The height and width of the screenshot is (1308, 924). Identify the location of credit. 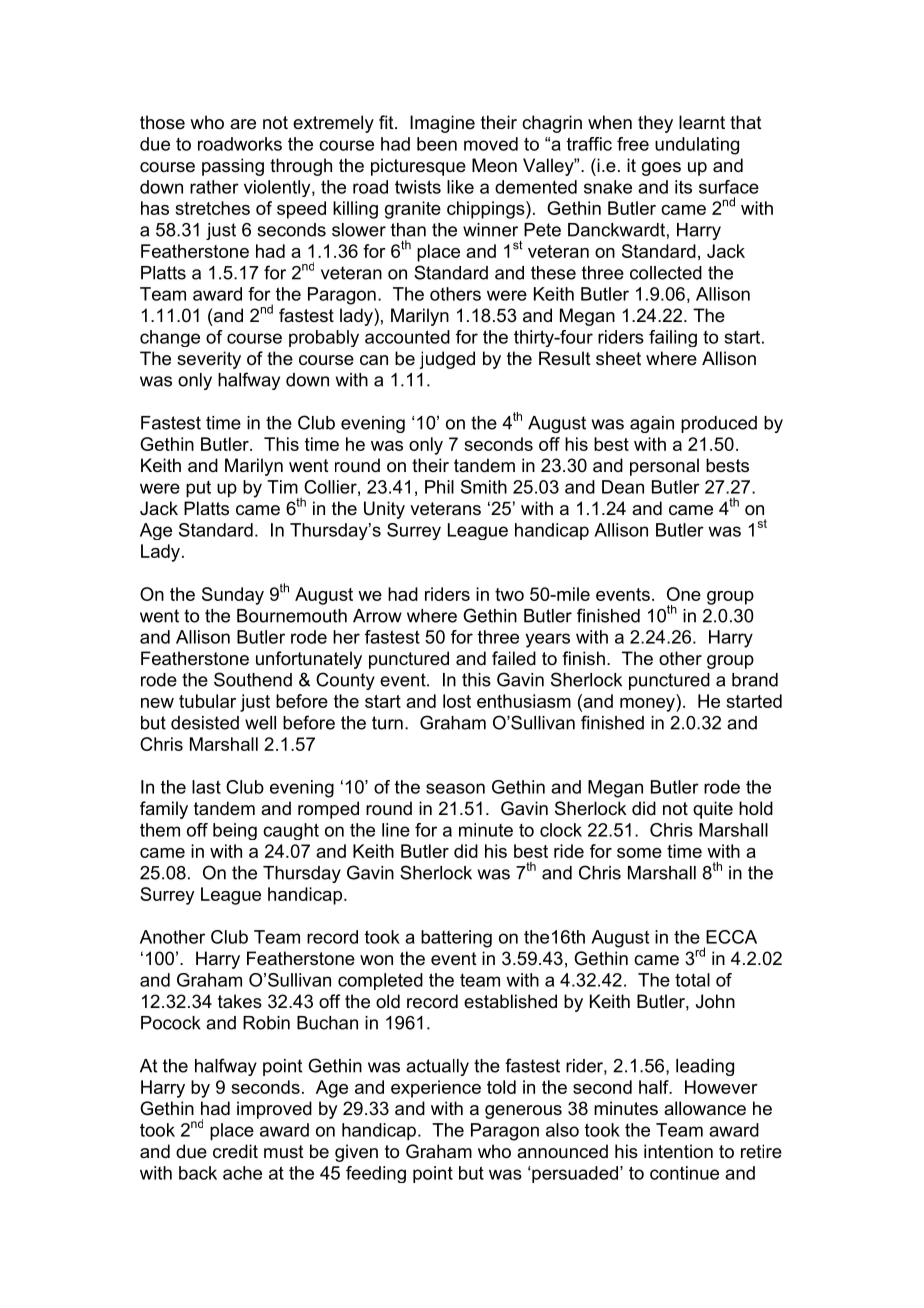
(235, 1151).
